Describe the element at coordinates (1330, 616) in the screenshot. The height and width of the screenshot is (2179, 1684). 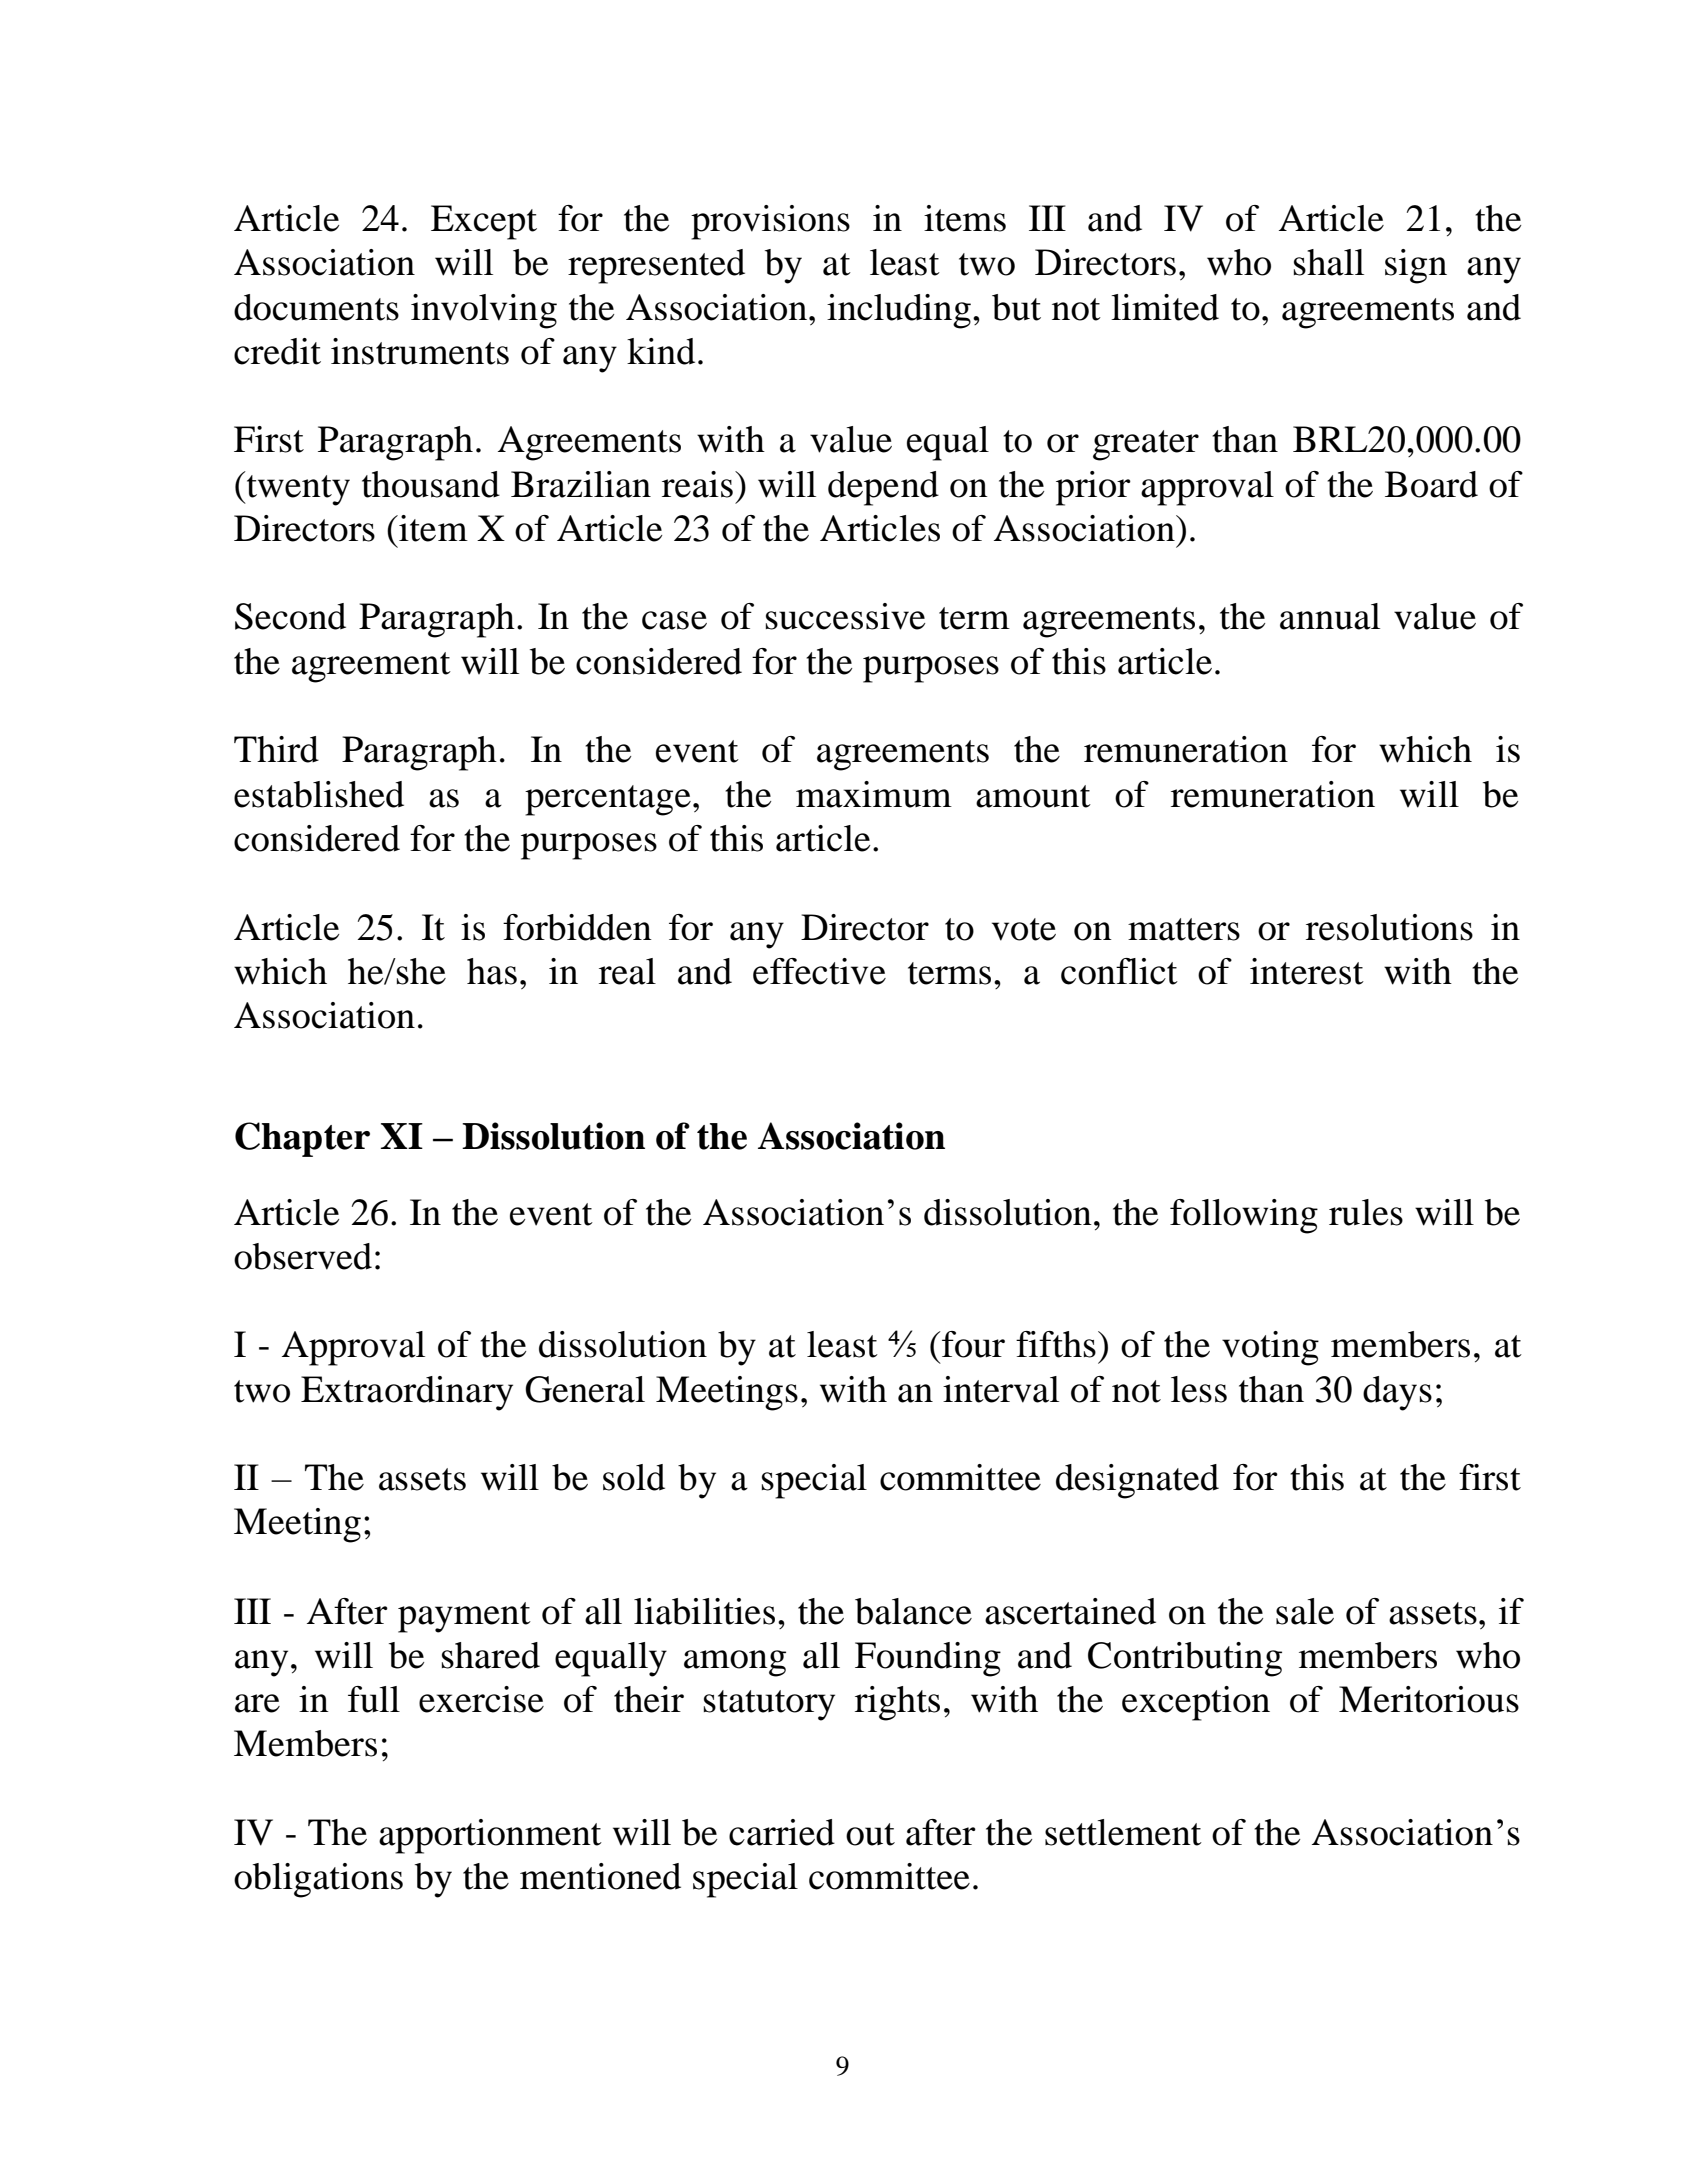
I see `annual` at that location.
